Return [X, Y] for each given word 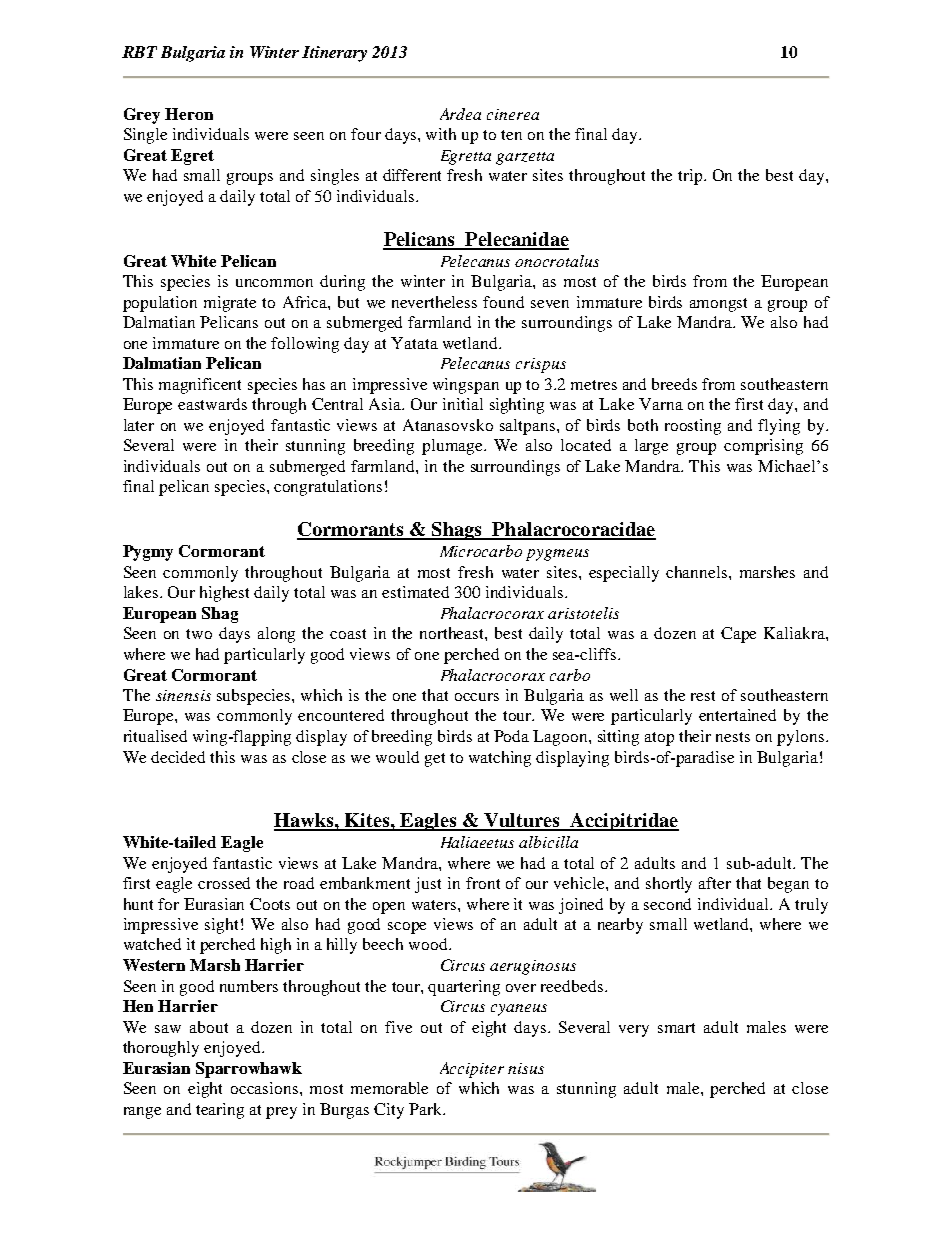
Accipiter [472, 1070]
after [715, 883]
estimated [415, 592]
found [503, 302]
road [299, 883]
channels [698, 572]
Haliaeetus [477, 842]
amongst [718, 305]
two [199, 634]
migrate [230, 304]
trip [691, 177]
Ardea [460, 114]
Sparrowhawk [249, 1070]
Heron [189, 114]
